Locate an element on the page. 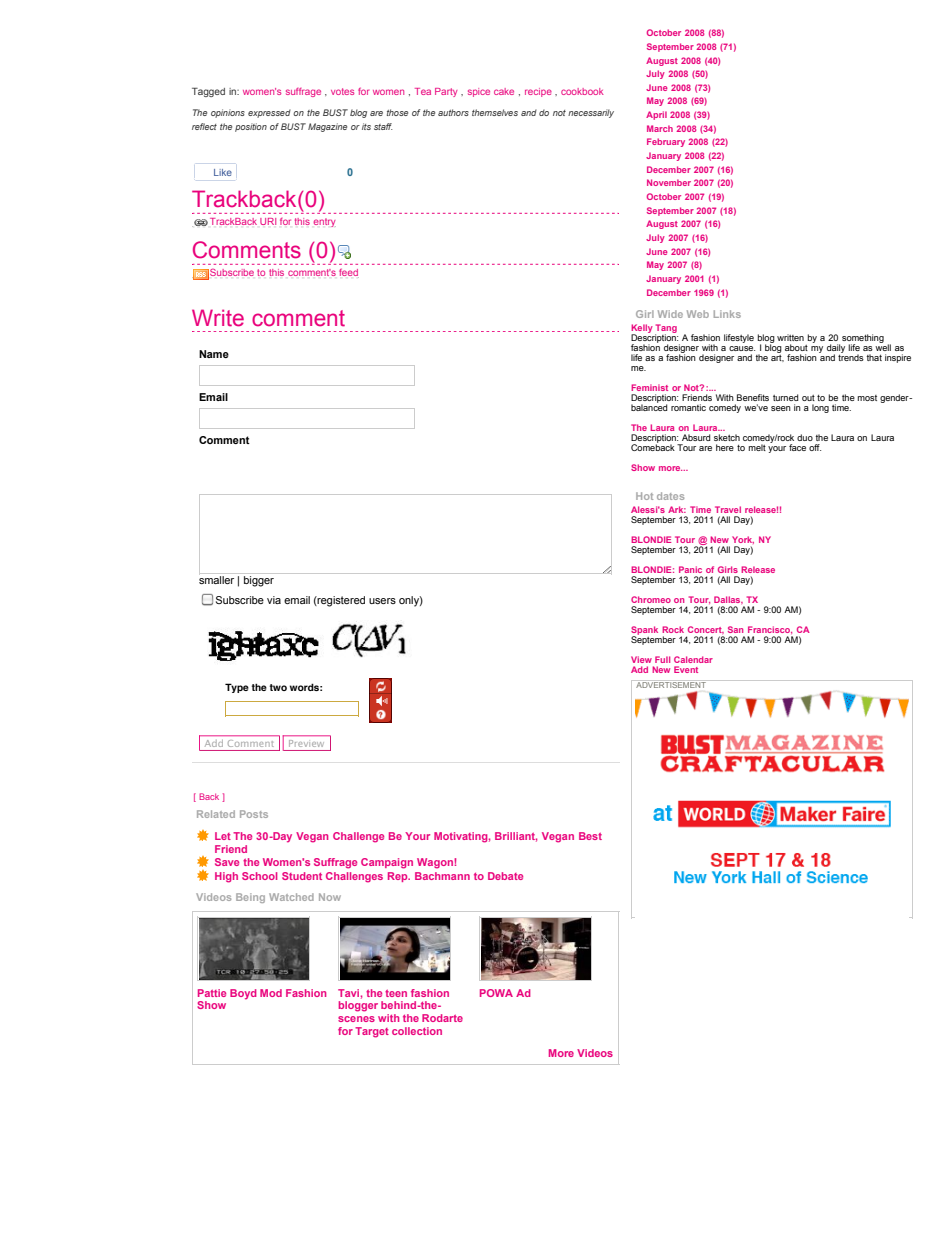 Image resolution: width=952 pixels, height=1233 pixels. Francisco is located at coordinates (770, 630).
